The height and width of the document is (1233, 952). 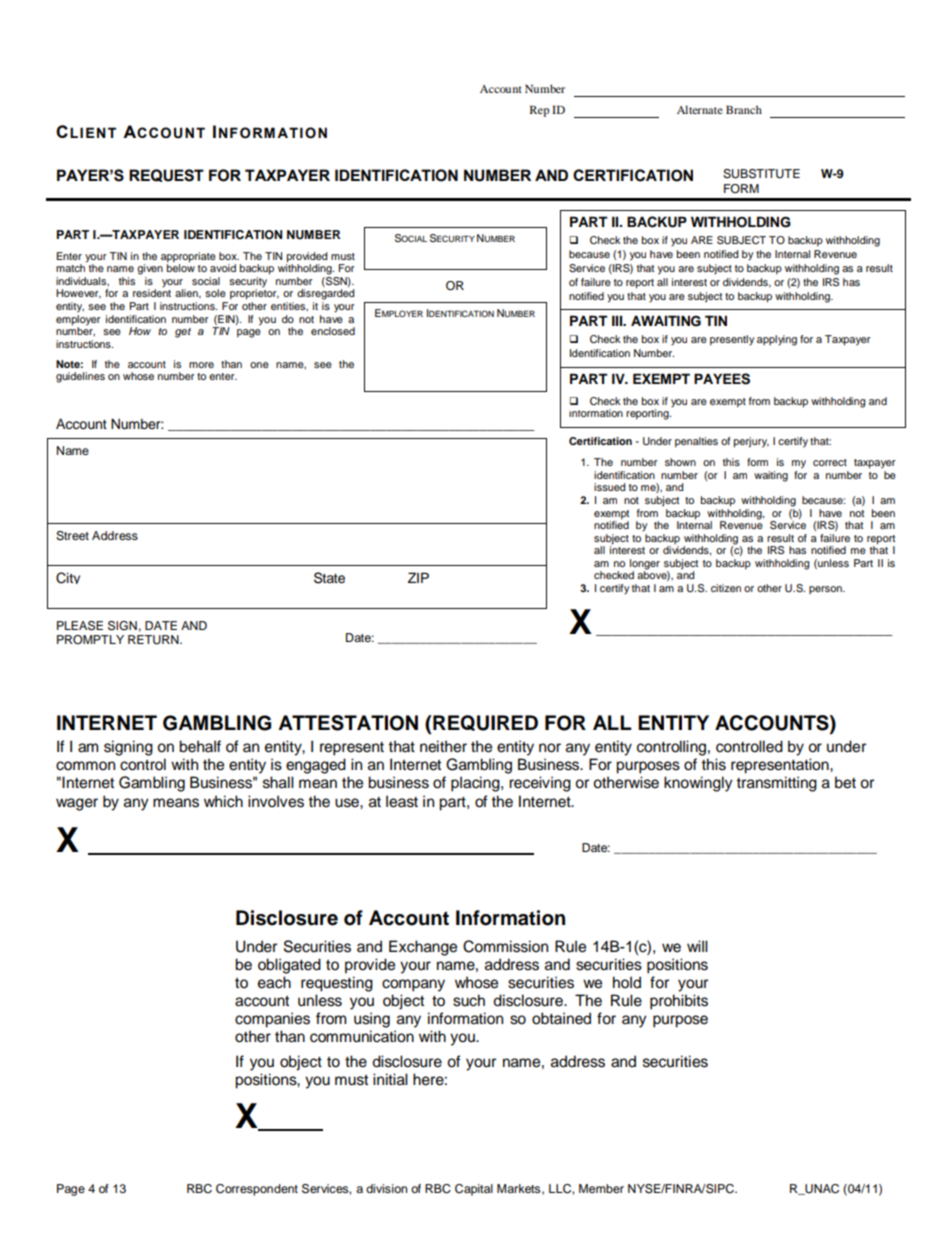 I want to click on citizen, so click(x=726, y=588).
